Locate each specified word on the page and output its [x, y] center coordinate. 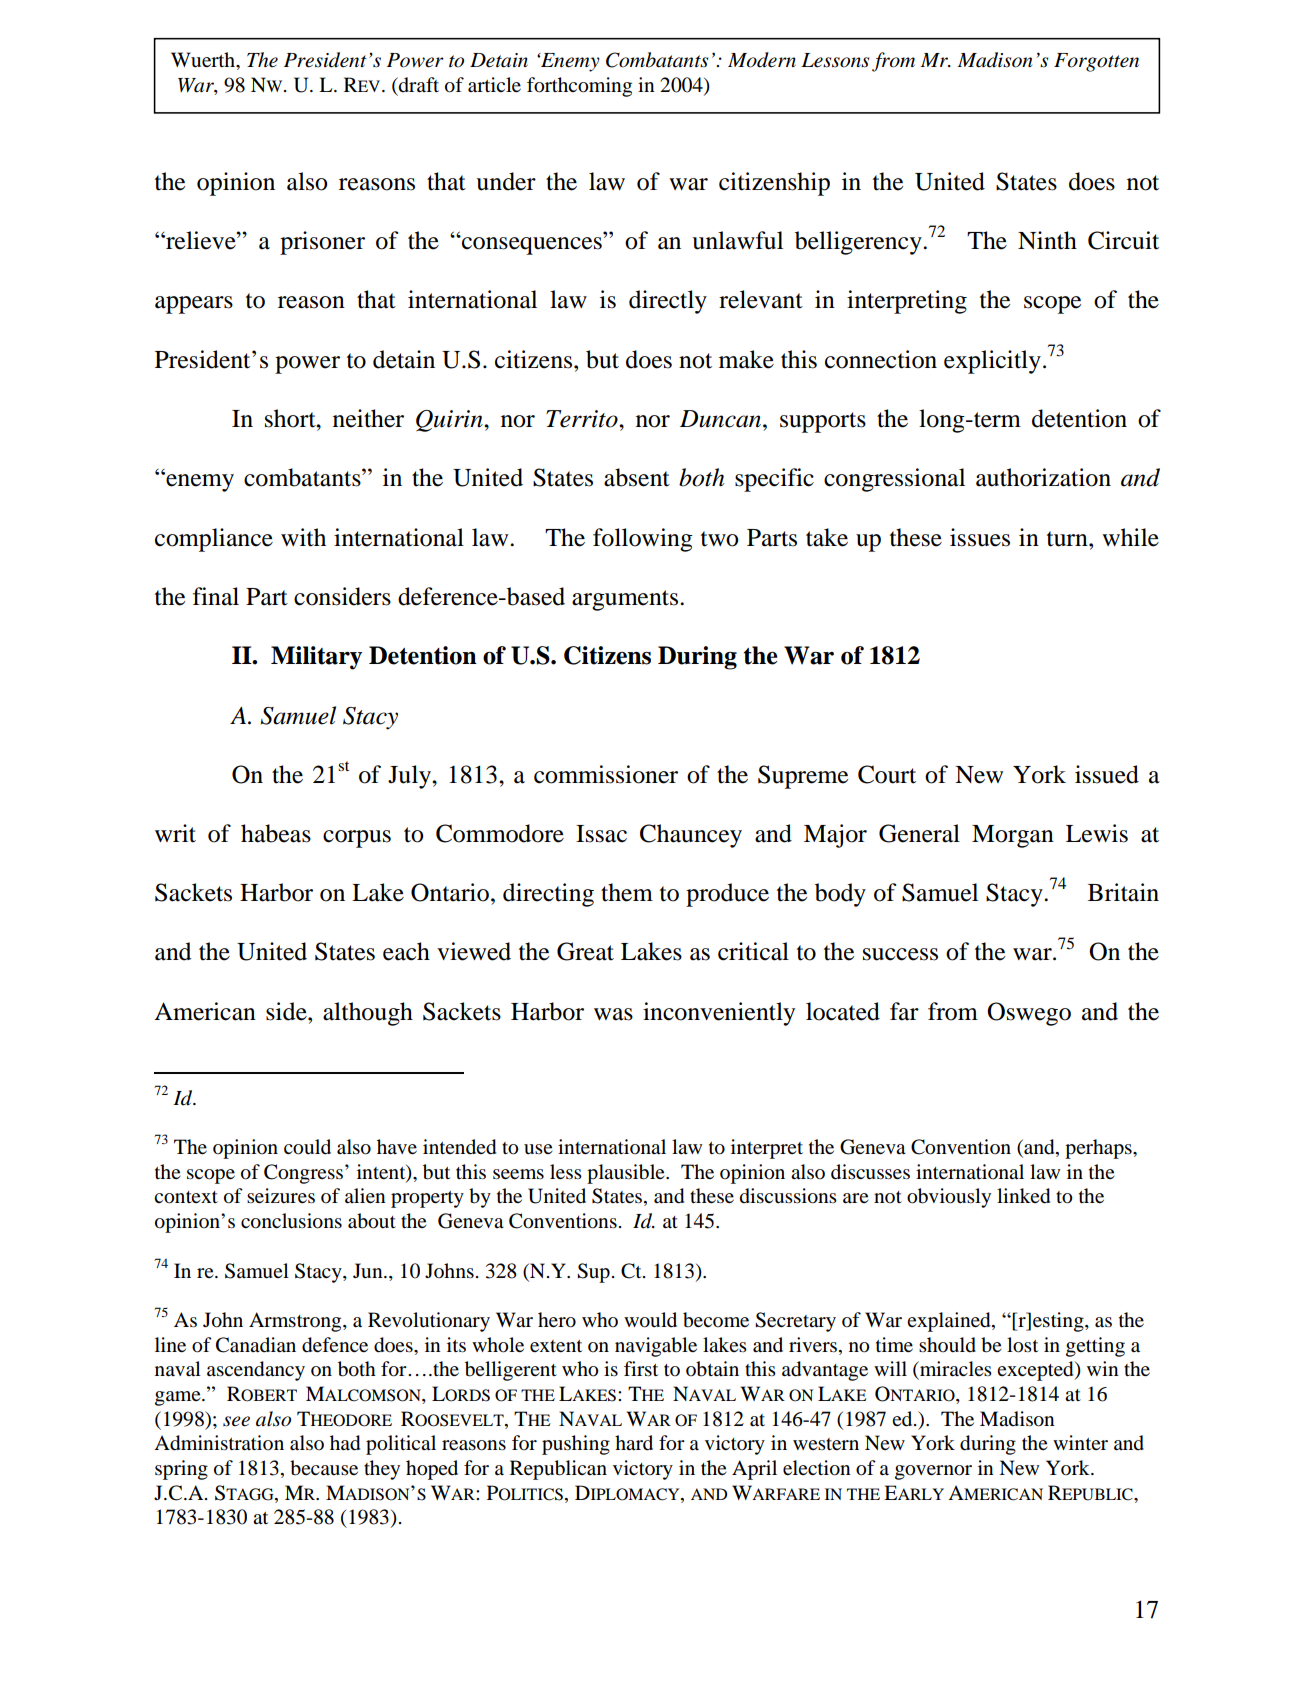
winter [1080, 1442]
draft [418, 85]
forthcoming [579, 87]
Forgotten [1096, 62]
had [345, 1443]
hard [634, 1443]
